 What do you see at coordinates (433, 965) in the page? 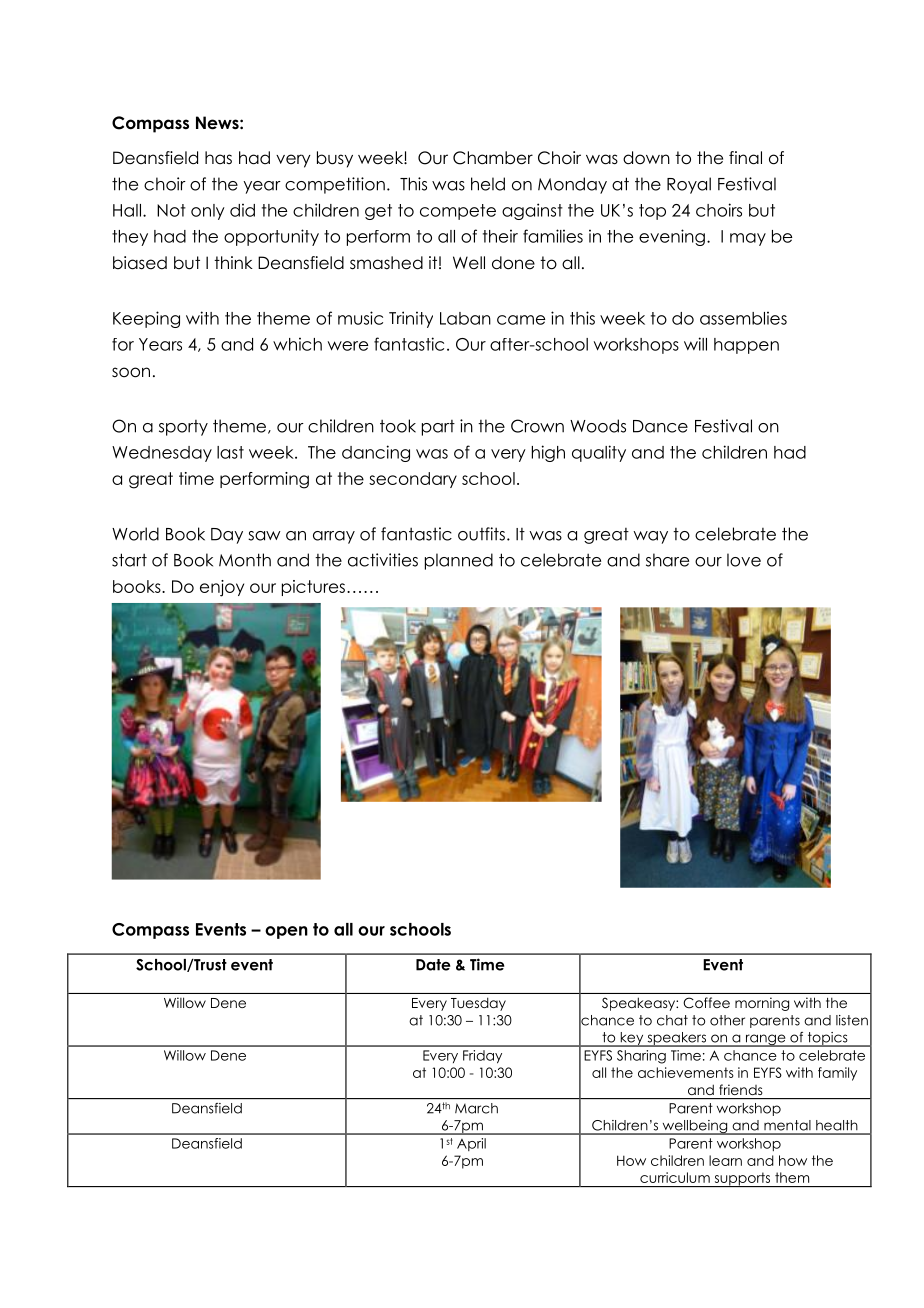
I see `Date` at bounding box center [433, 965].
